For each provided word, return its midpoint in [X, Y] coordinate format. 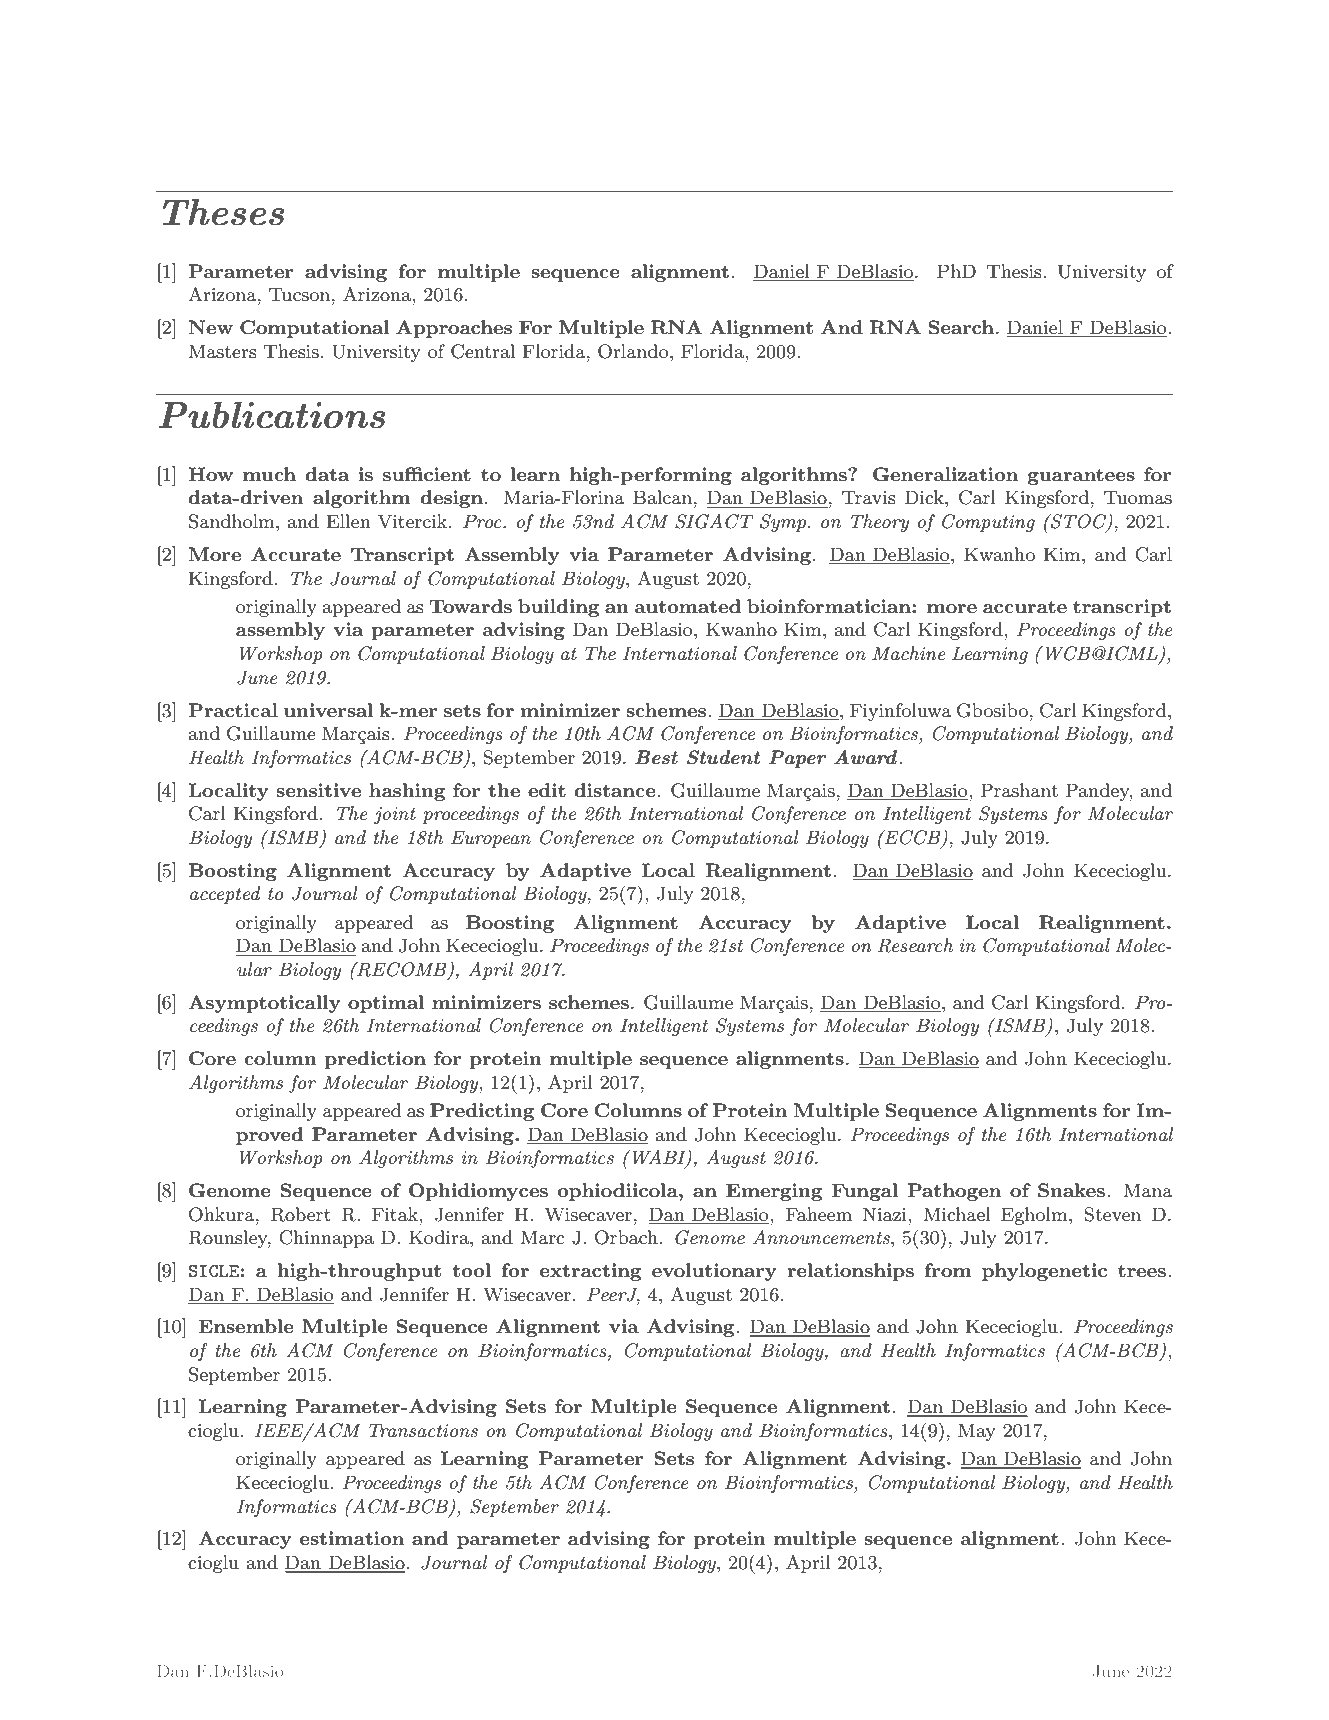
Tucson [301, 294]
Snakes [1071, 1190]
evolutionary [714, 1272]
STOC [1079, 522]
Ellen [348, 521]
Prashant [1019, 790]
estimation [352, 1538]
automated [688, 606]
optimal [386, 1004]
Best [656, 757]
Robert [301, 1214]
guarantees [1081, 476]
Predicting [482, 1112]
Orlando [634, 351]
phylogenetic [1044, 1272]
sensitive [318, 790]
